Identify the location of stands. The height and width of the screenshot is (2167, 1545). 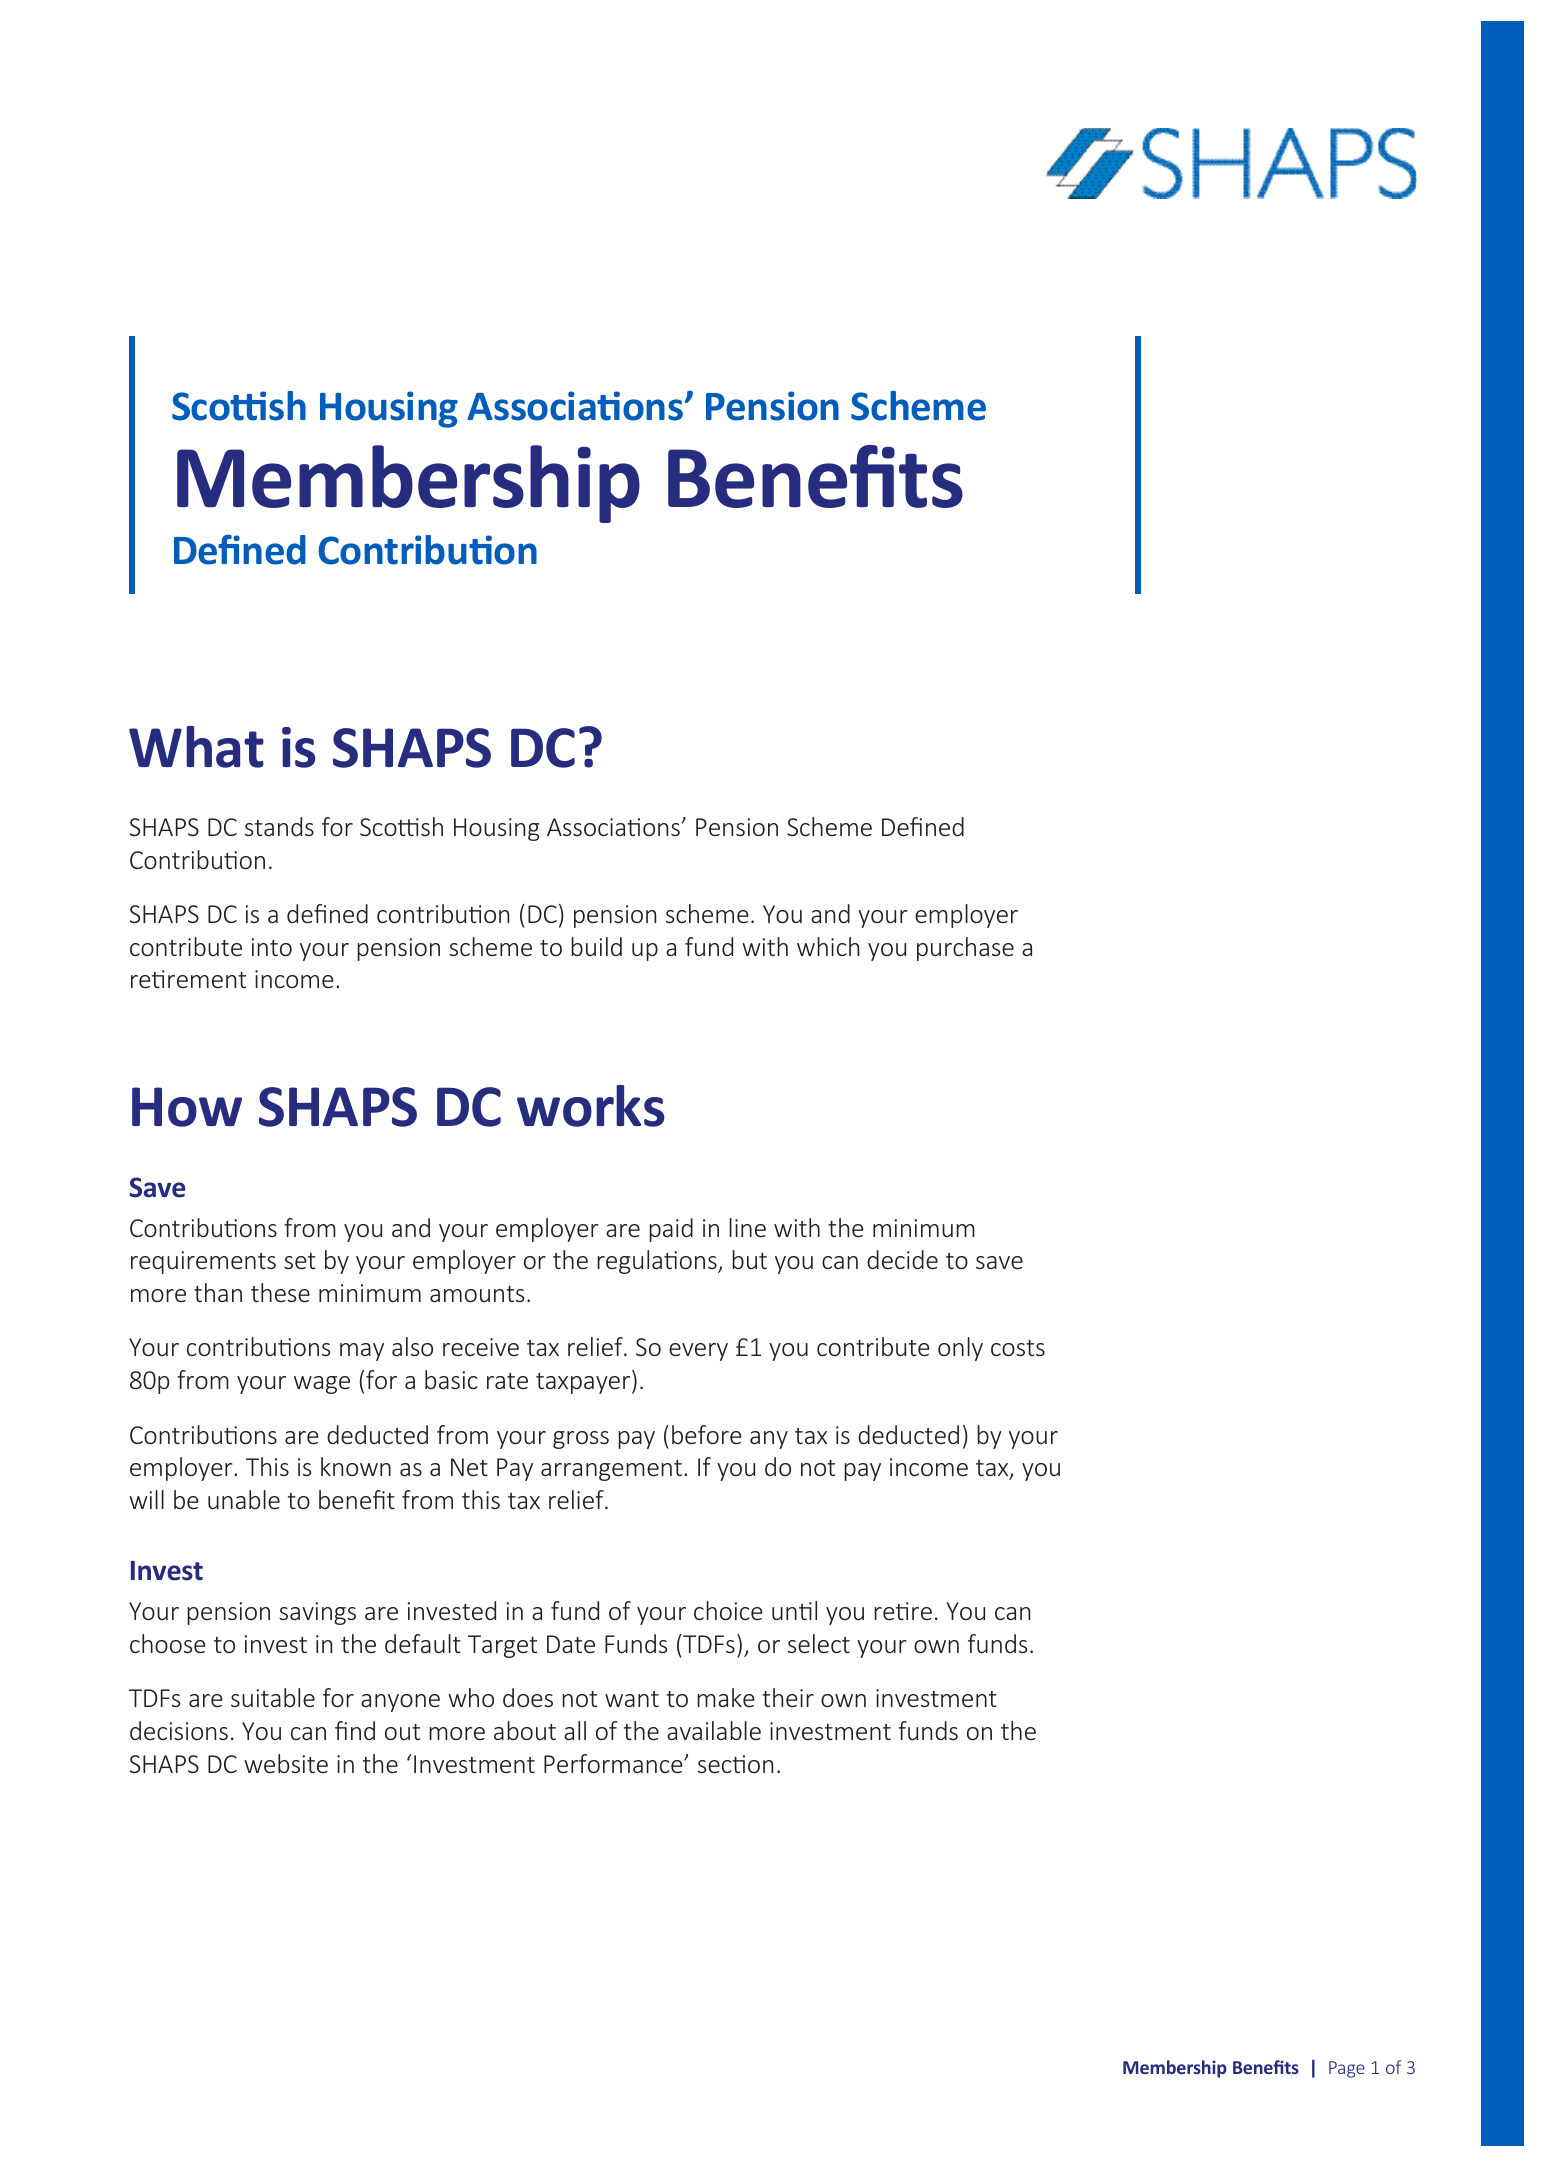
(279, 826).
